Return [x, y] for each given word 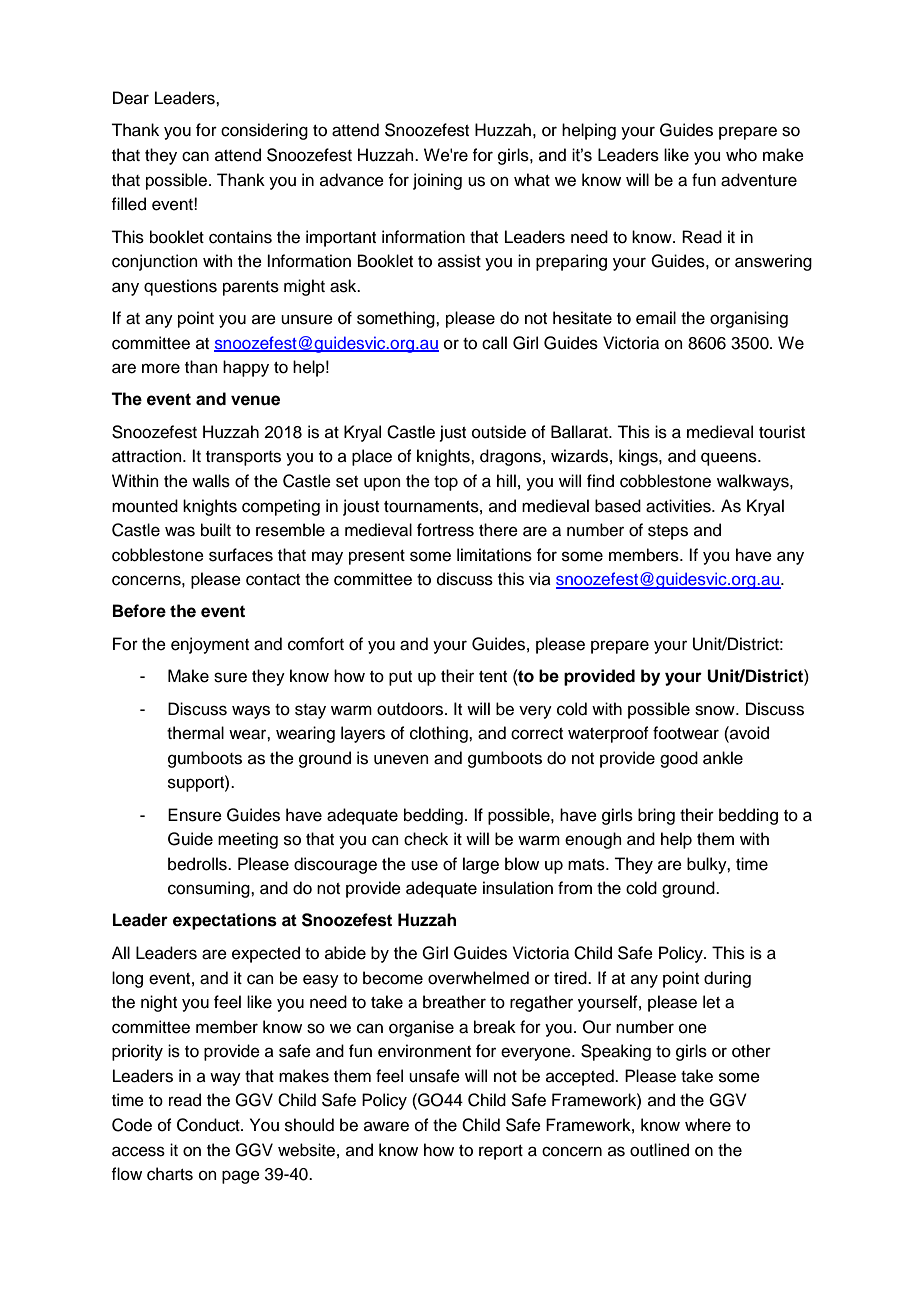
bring [656, 816]
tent [493, 677]
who [741, 155]
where [708, 1125]
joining [437, 181]
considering [264, 131]
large [481, 865]
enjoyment [210, 645]
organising [749, 319]
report [501, 1152]
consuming [210, 889]
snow [716, 710]
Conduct [209, 1125]
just [453, 433]
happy [246, 368]
